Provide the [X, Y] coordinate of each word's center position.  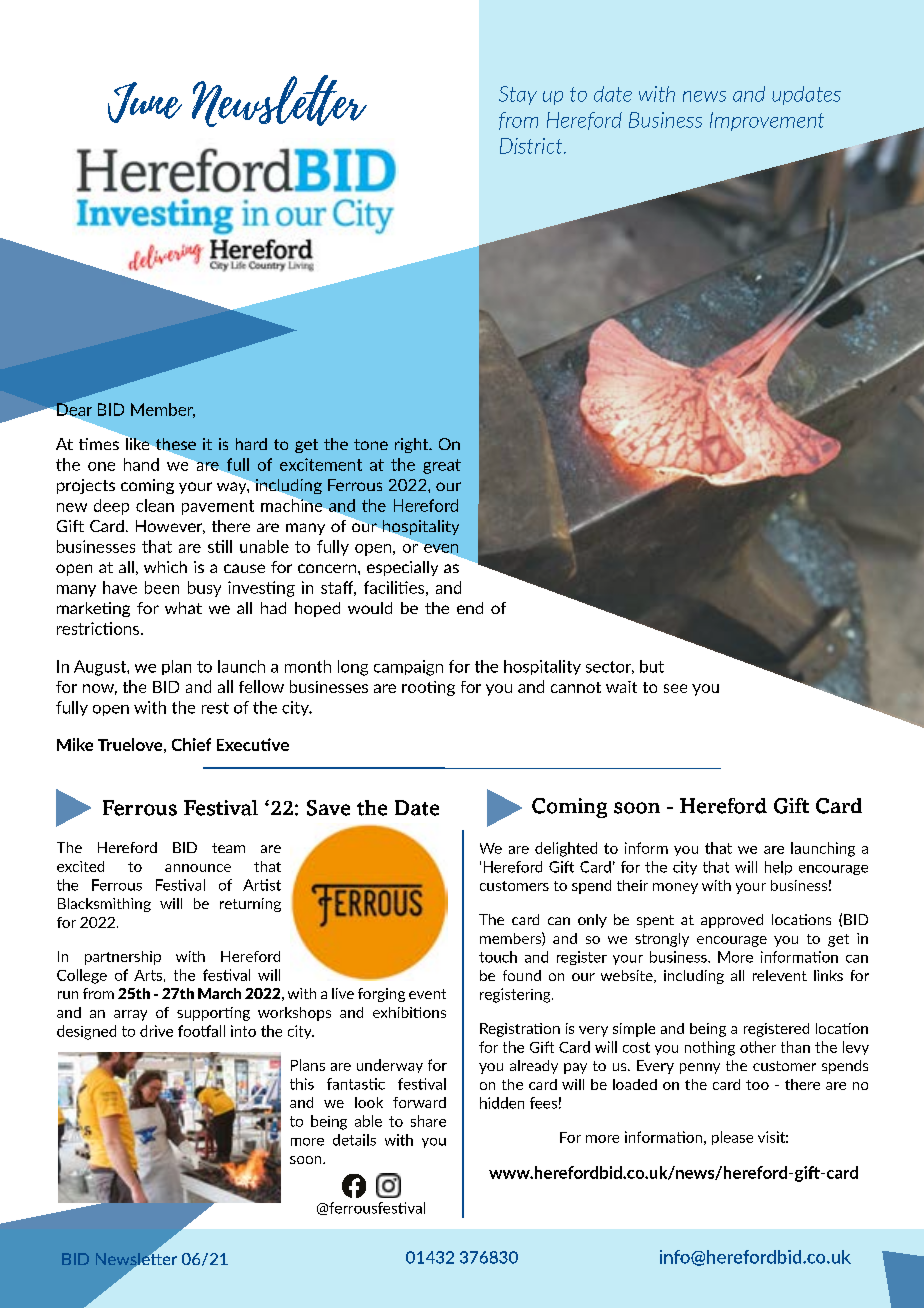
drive [156, 1031]
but [652, 666]
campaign [408, 668]
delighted [566, 849]
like [137, 444]
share [428, 1121]
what [183, 608]
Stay [518, 95]
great [442, 466]
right [413, 445]
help [778, 868]
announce [198, 868]
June [145, 102]
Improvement [767, 121]
